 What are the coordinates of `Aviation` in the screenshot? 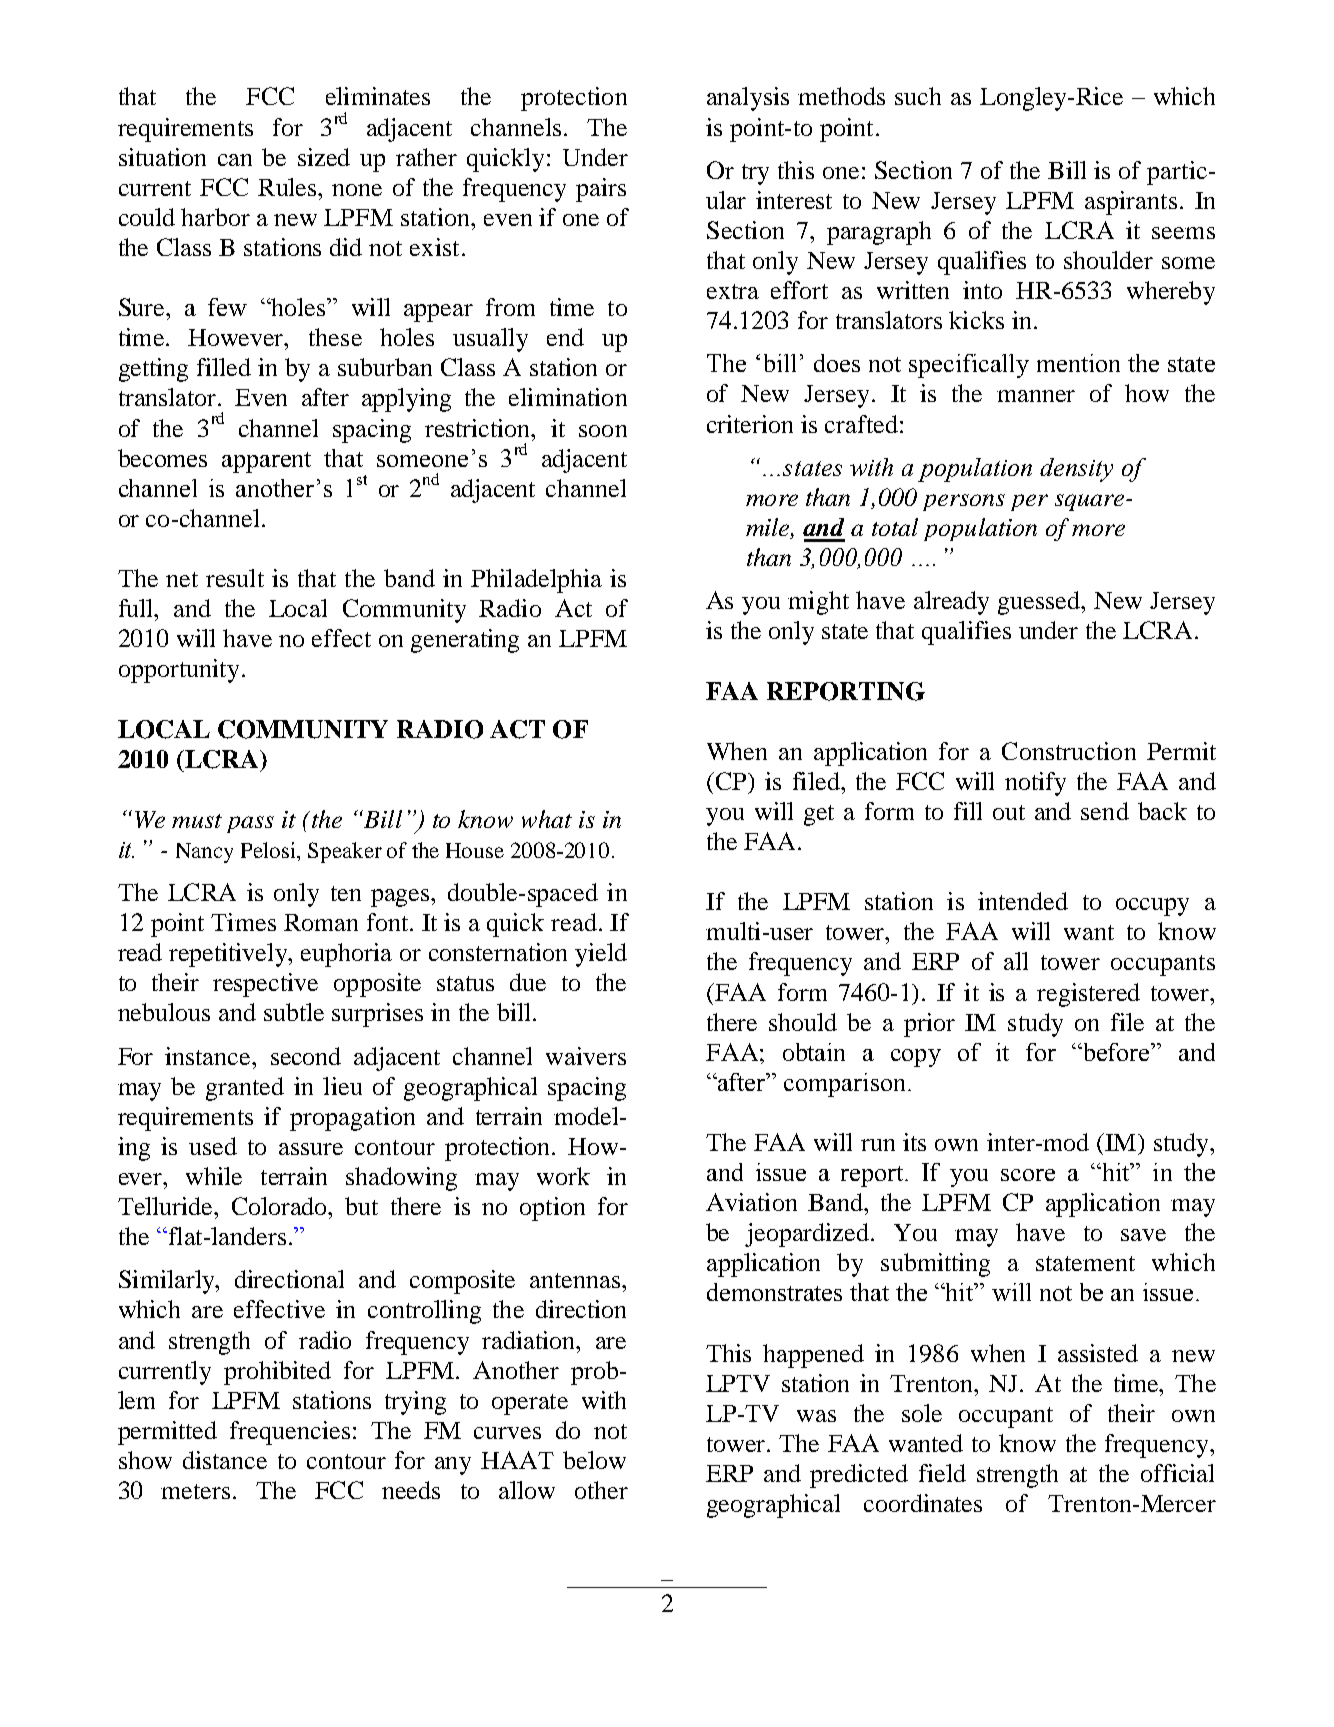 It's located at (751, 1202).
